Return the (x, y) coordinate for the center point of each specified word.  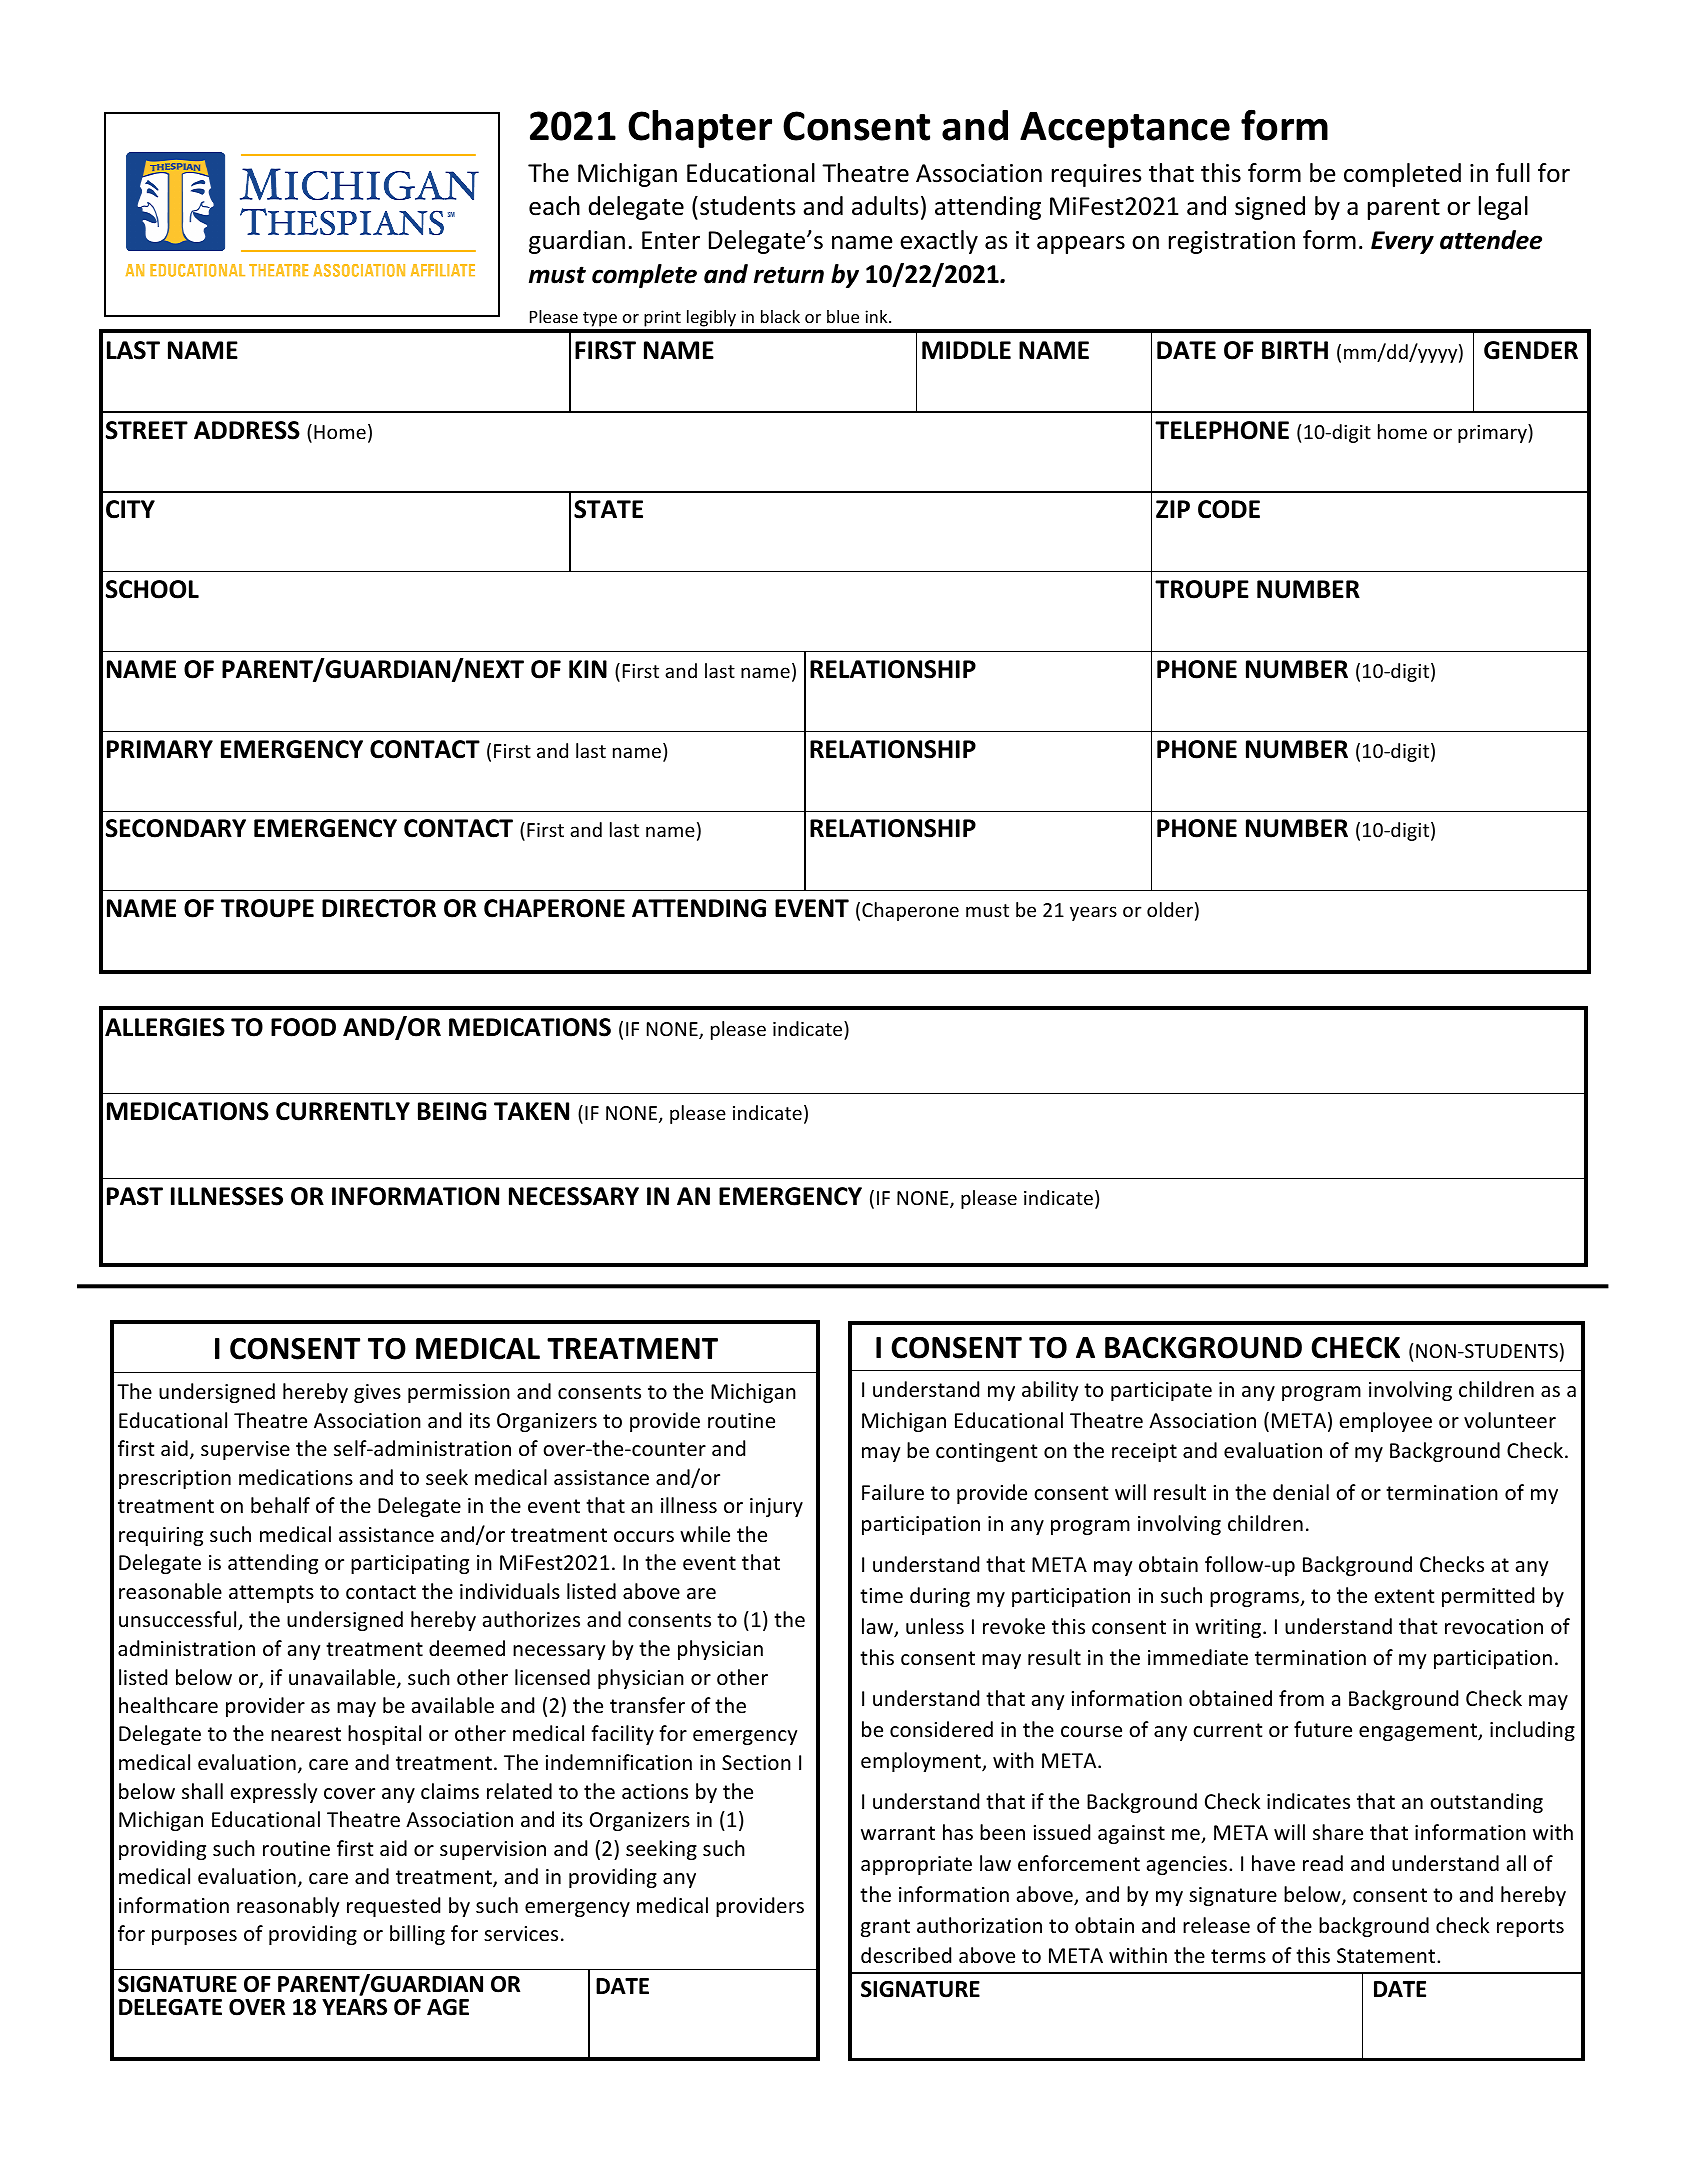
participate (1161, 1391)
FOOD (303, 1027)
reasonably (288, 1907)
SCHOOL (152, 589)
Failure (893, 1492)
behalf (280, 1505)
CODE (1229, 509)
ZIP (1173, 509)
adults (885, 206)
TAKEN (531, 1111)
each (554, 206)
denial (1301, 1492)
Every (1402, 242)
